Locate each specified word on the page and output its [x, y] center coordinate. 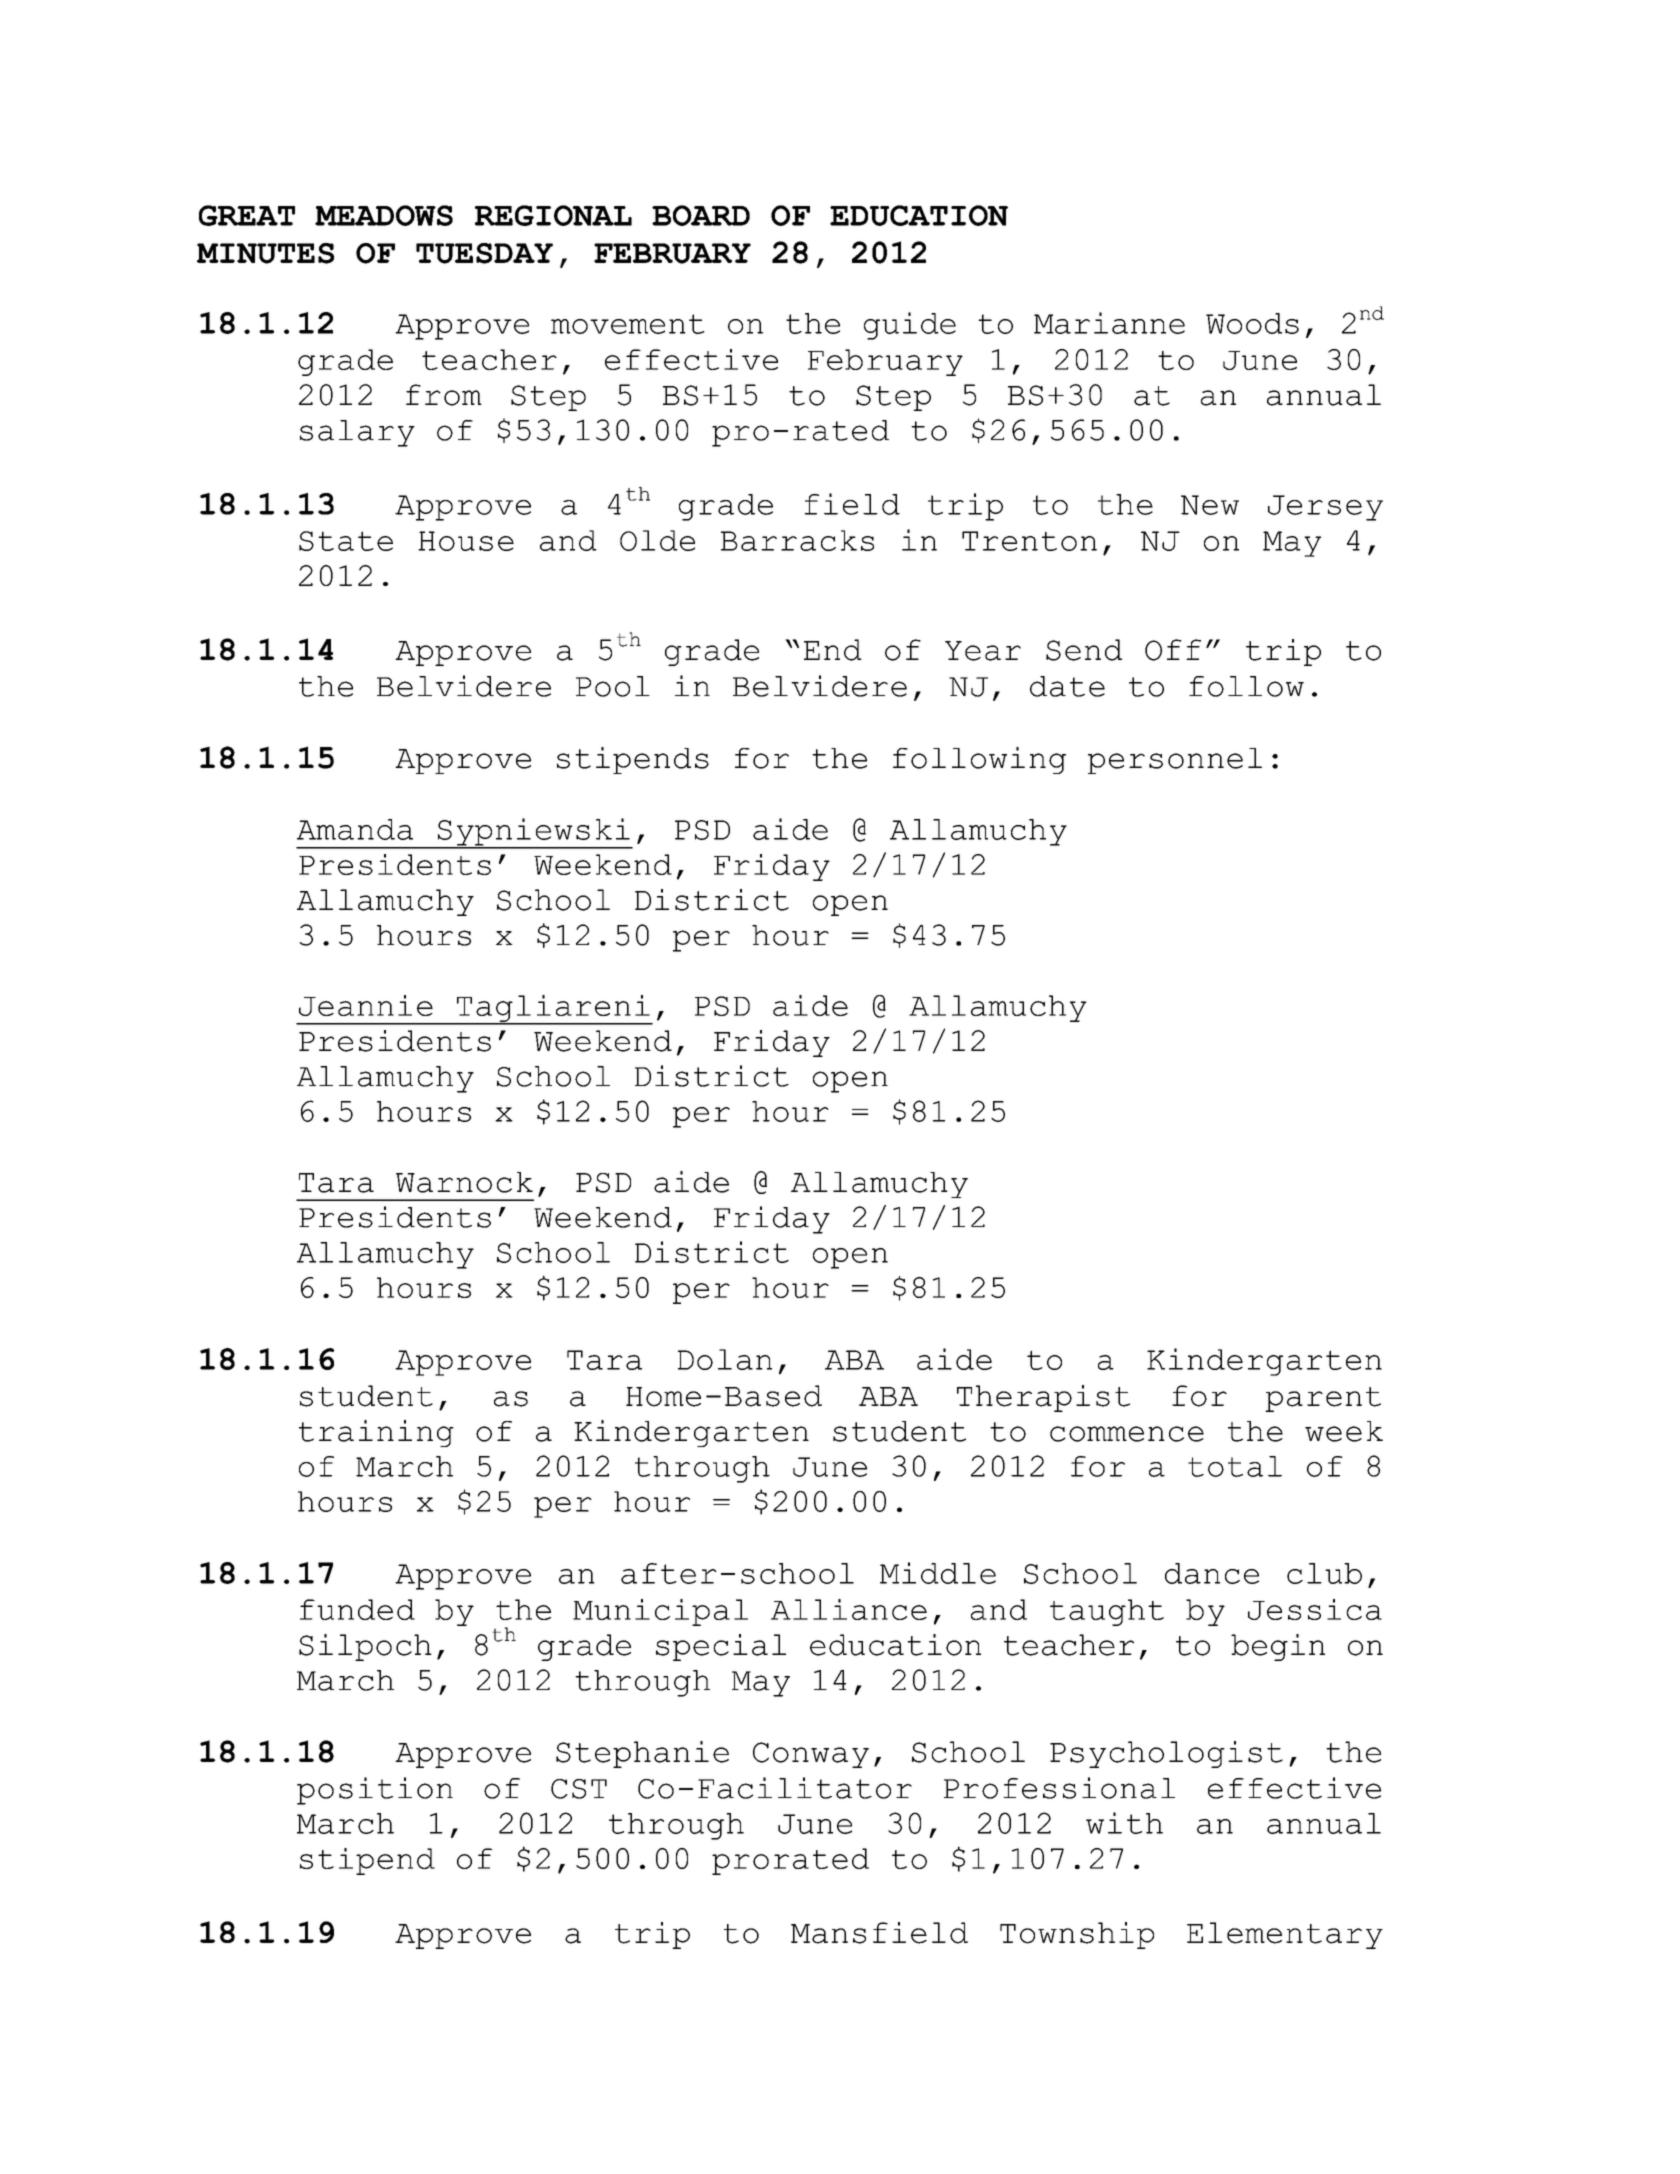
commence [1127, 1434]
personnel [1175, 761]
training [376, 1433]
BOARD [701, 215]
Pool [613, 686]
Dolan [725, 1359]
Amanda [355, 829]
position [375, 1791]
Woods [1252, 323]
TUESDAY [484, 253]
